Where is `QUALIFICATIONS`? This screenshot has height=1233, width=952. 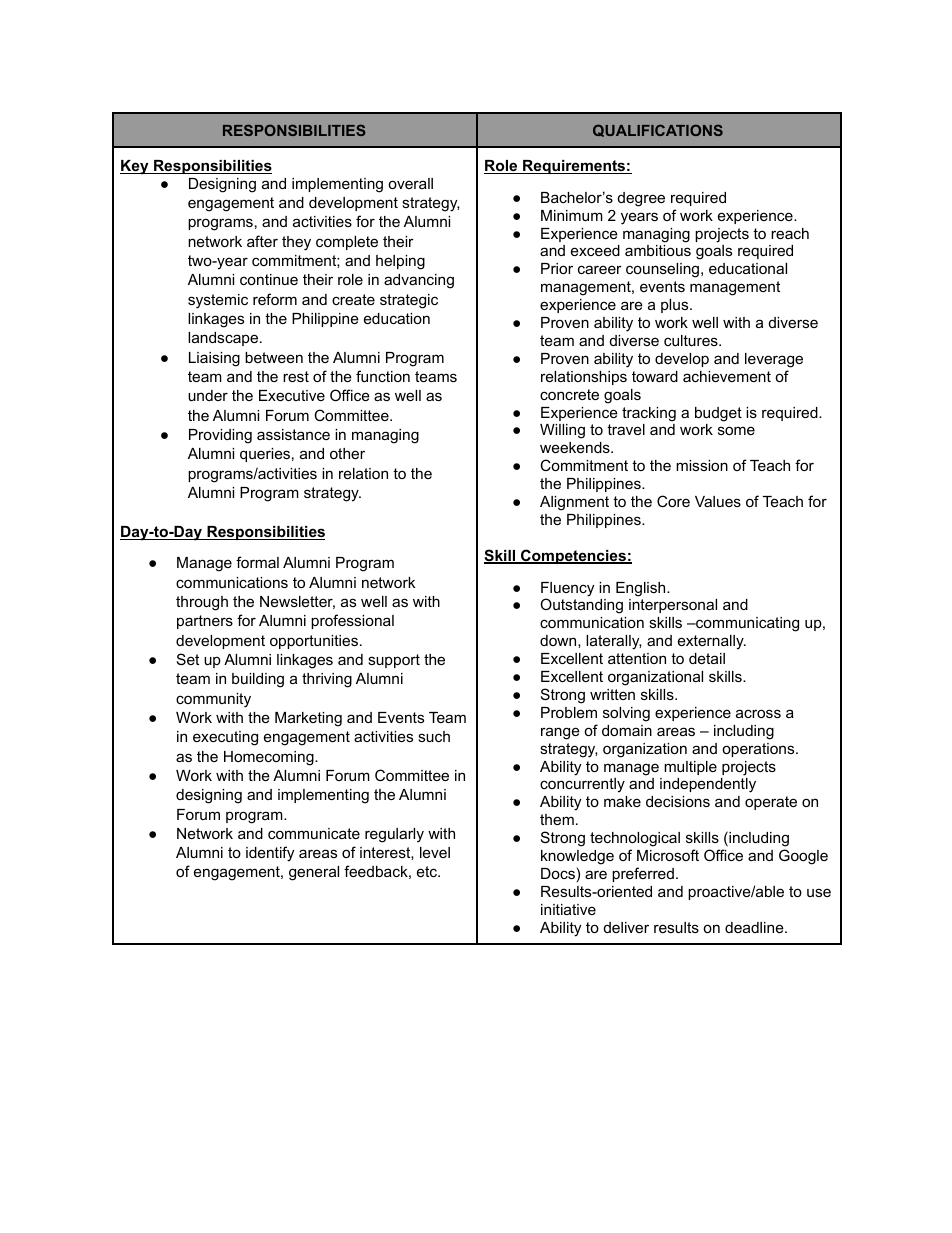 QUALIFICATIONS is located at coordinates (658, 130).
